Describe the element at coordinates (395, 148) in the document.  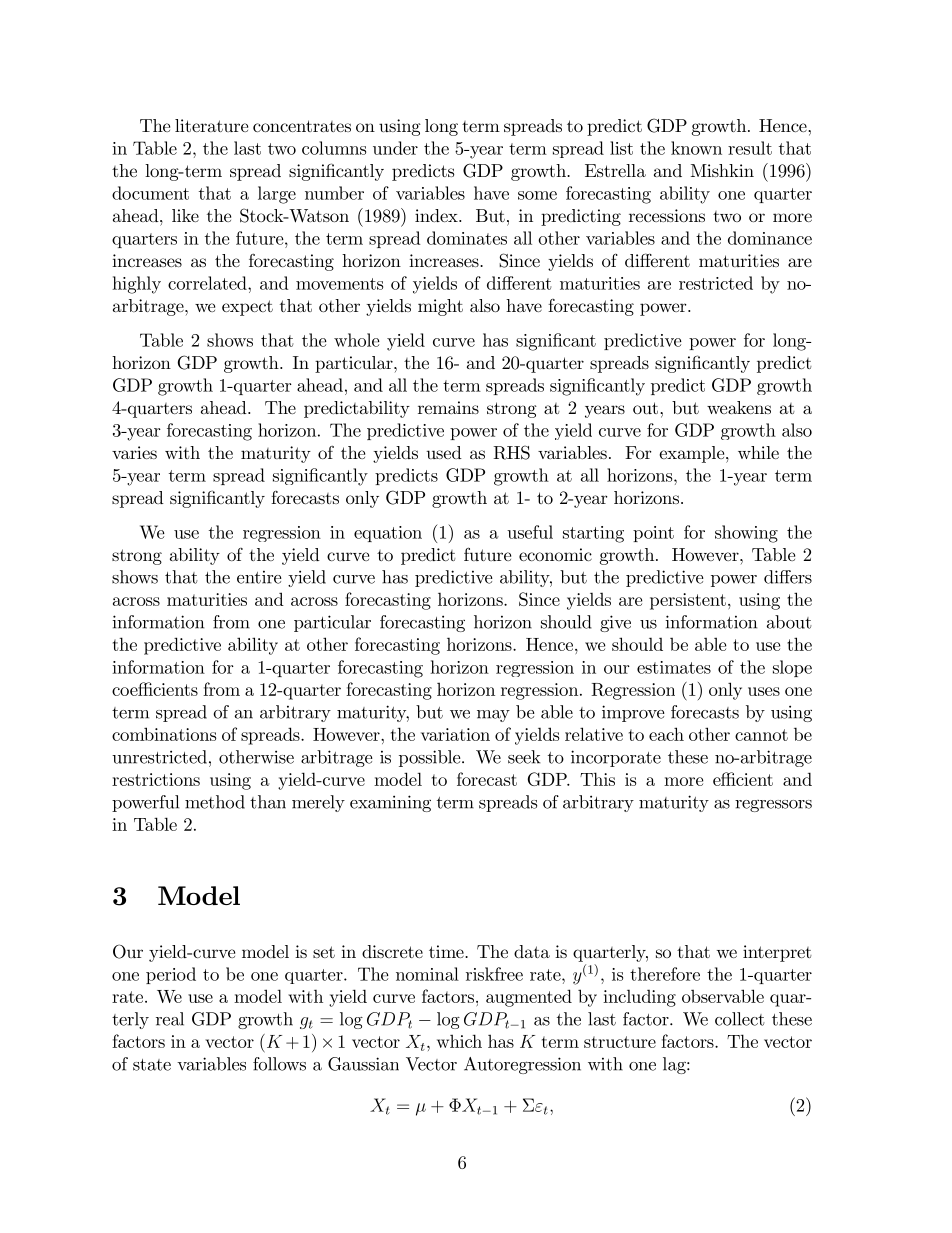
I see `under` at that location.
